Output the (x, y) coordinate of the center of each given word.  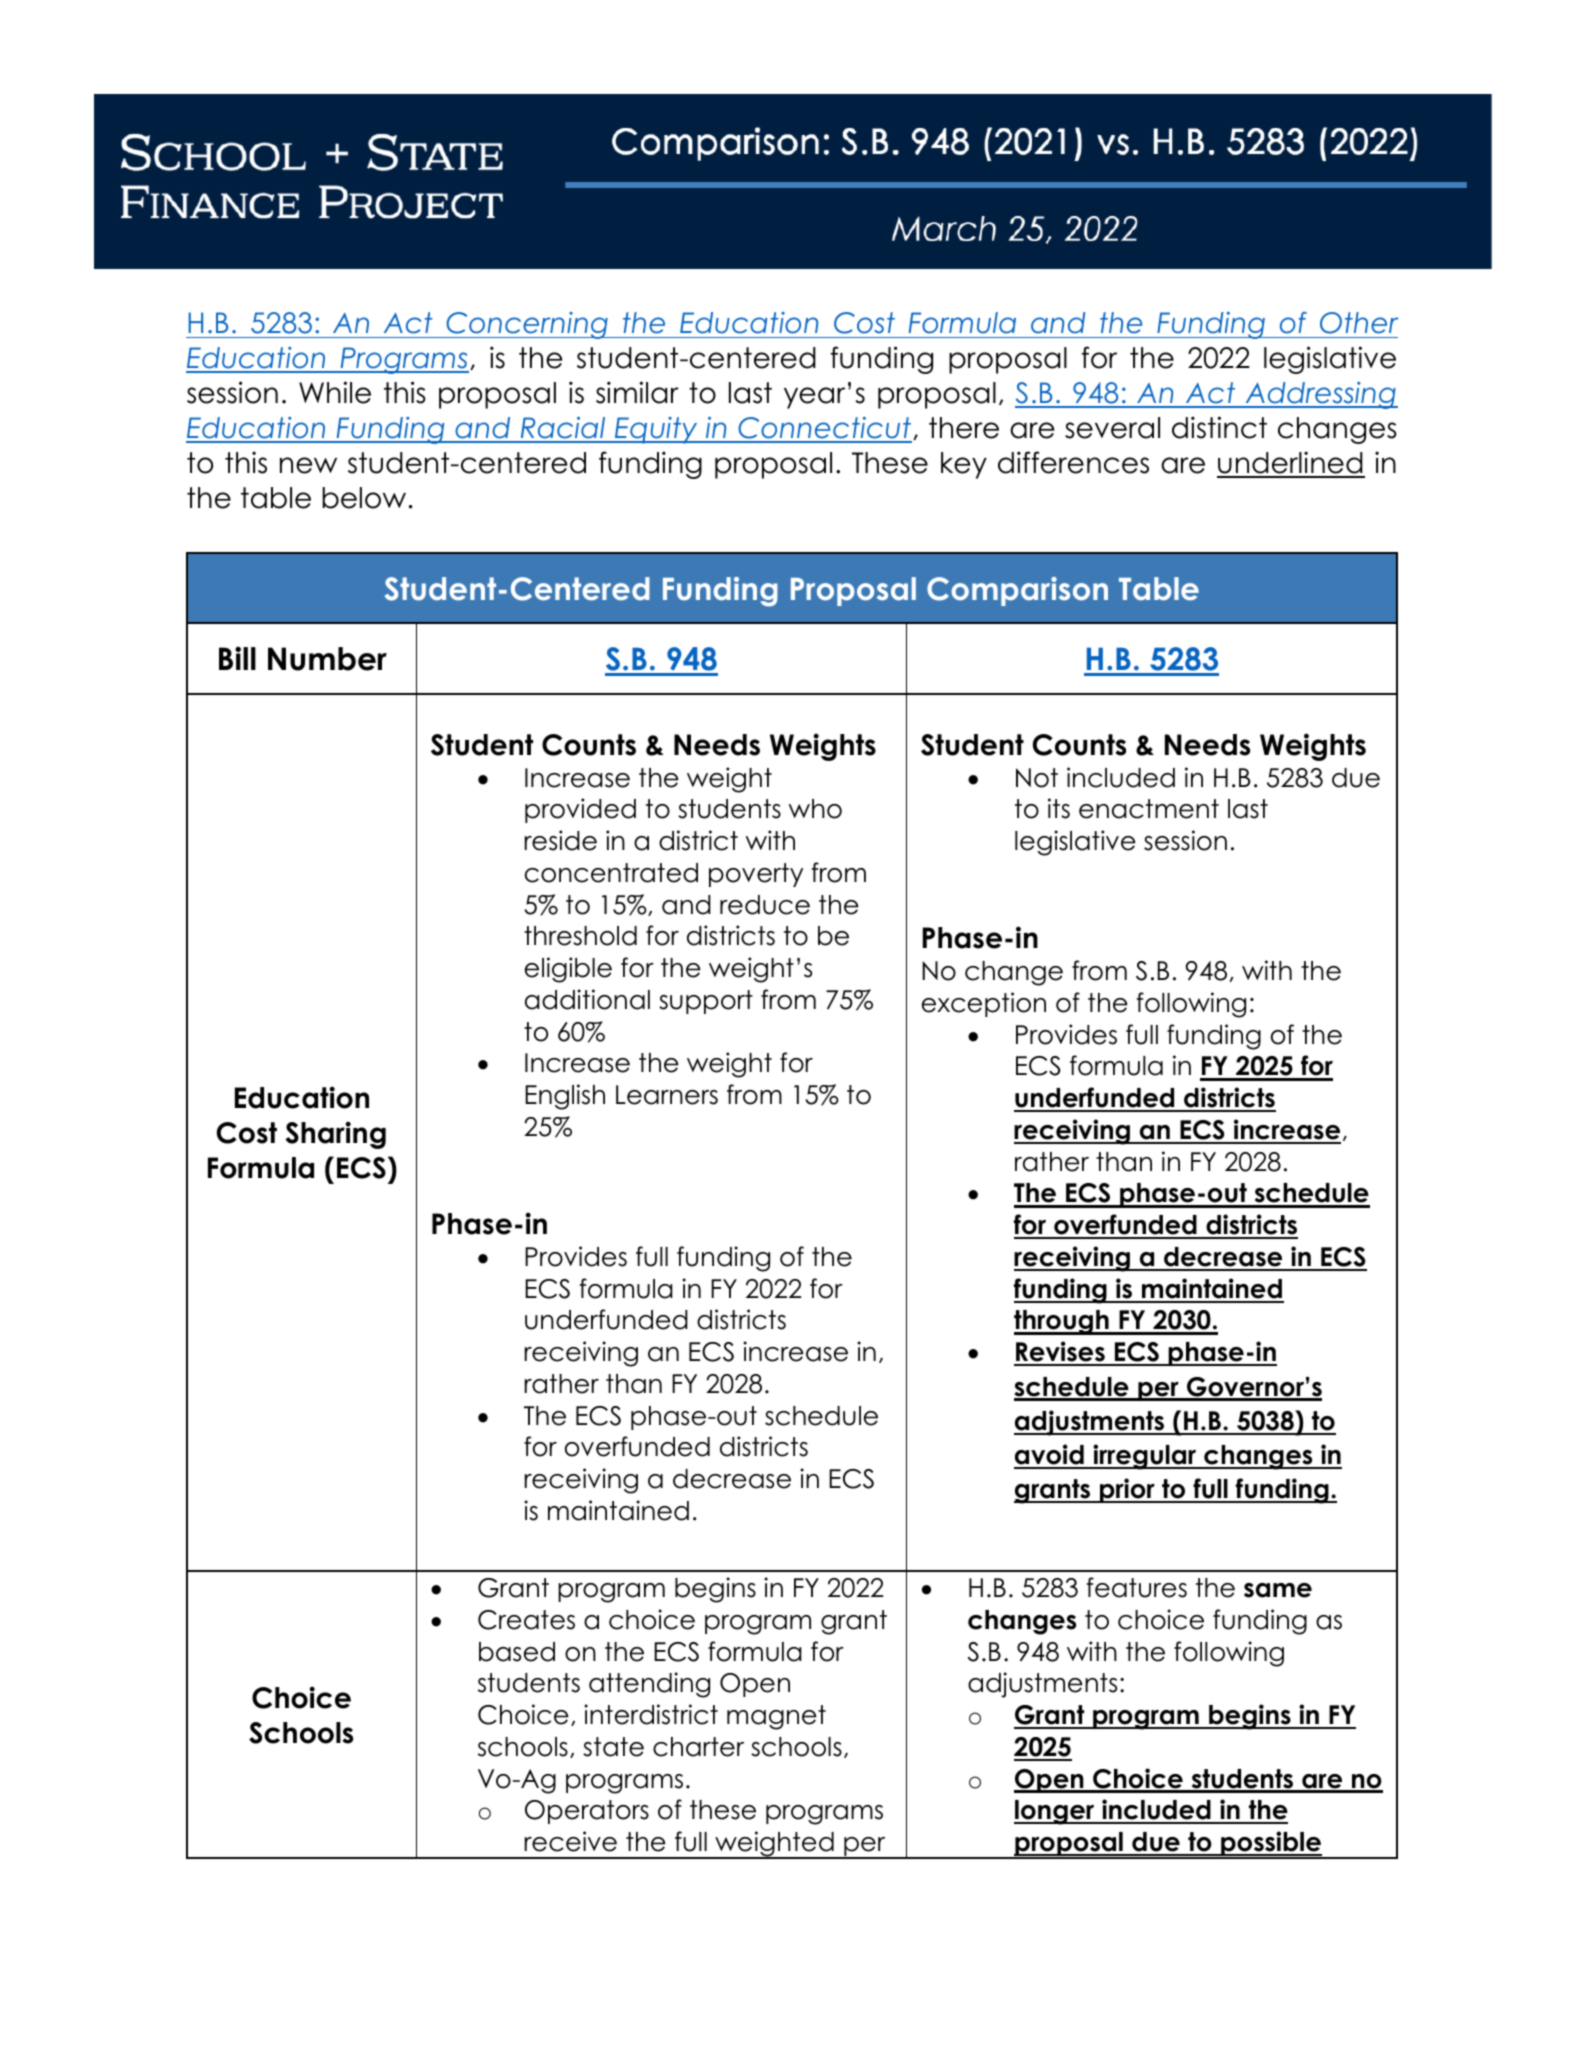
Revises (1060, 1353)
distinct (1219, 427)
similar (637, 392)
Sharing (336, 1135)
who (815, 809)
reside (561, 840)
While (335, 392)
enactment (1149, 809)
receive (571, 1841)
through (1062, 1322)
